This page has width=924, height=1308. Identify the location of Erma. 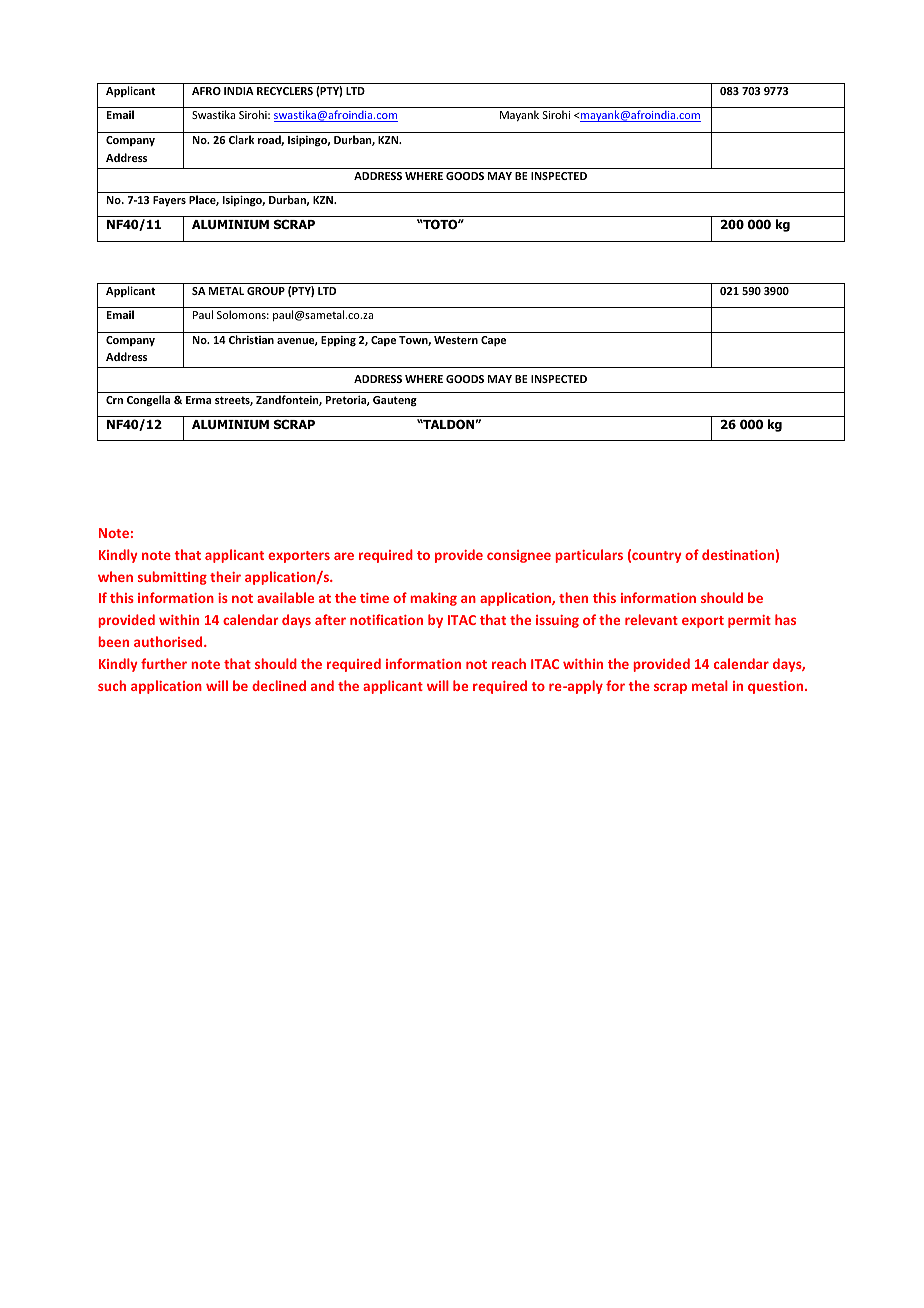
(198, 400).
